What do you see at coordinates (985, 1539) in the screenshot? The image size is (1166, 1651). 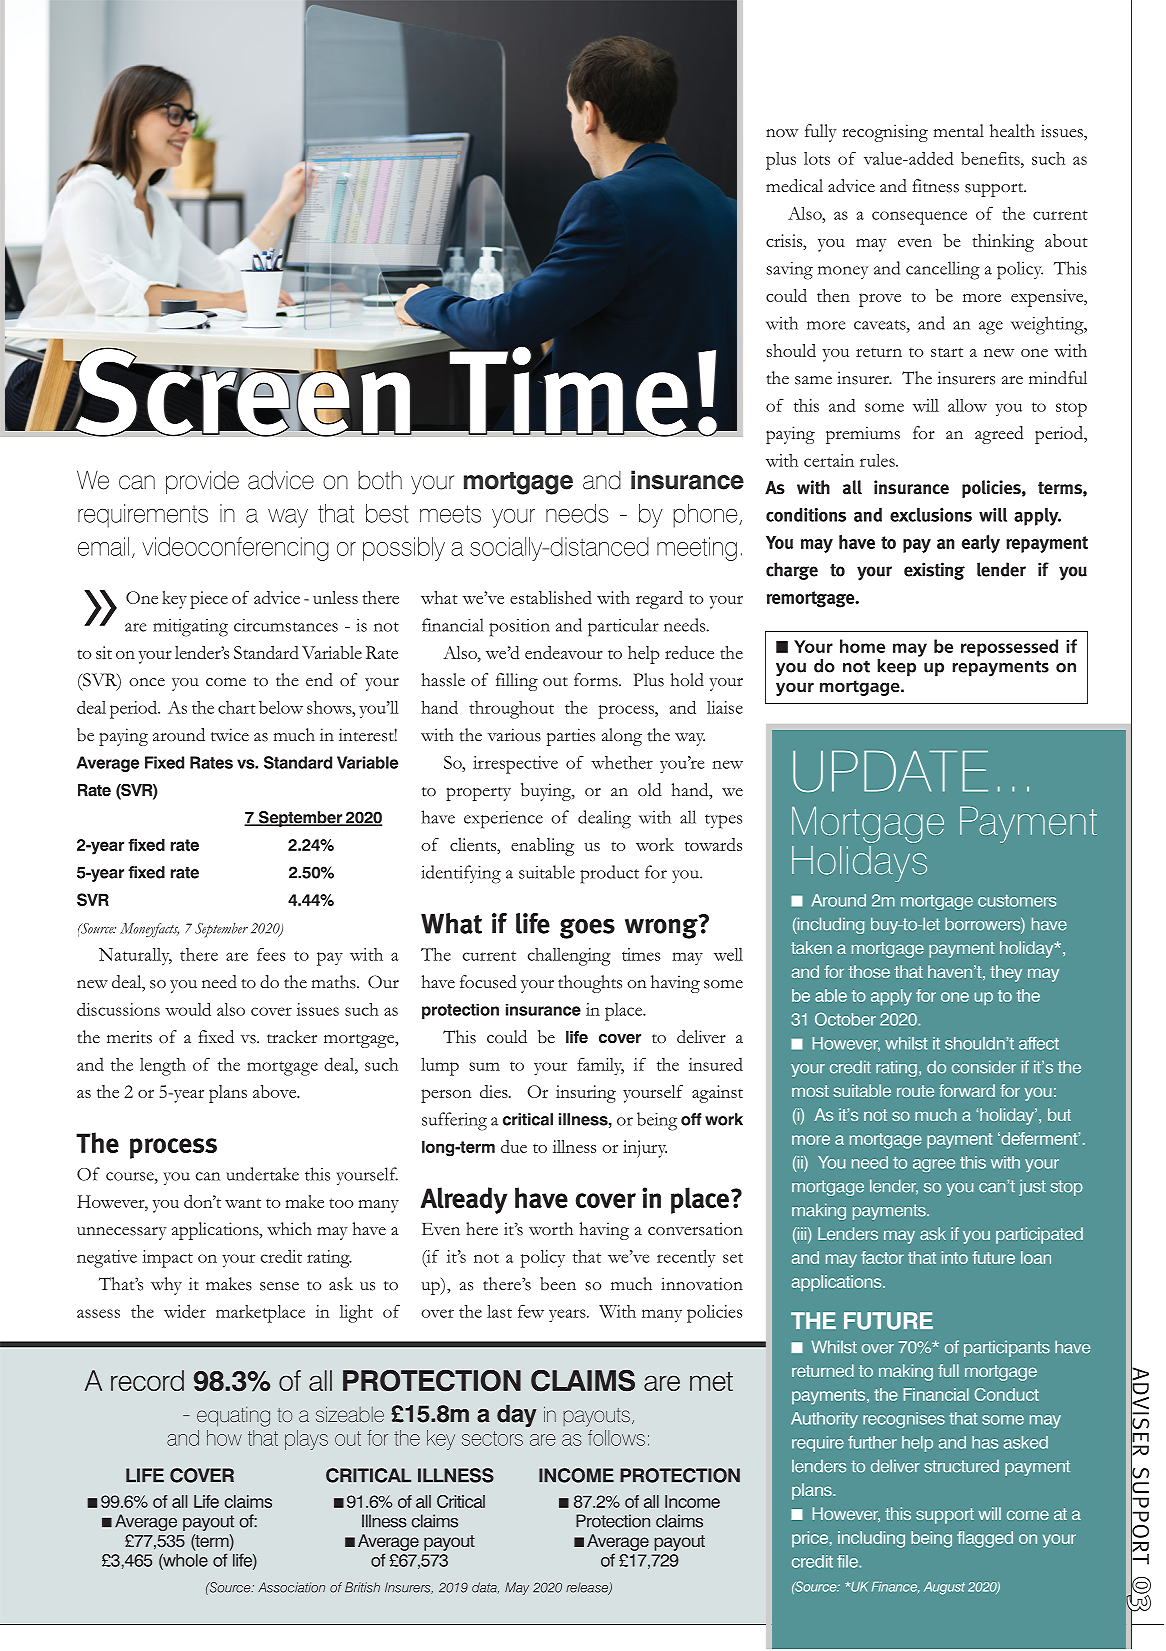 I see `flagged` at bounding box center [985, 1539].
